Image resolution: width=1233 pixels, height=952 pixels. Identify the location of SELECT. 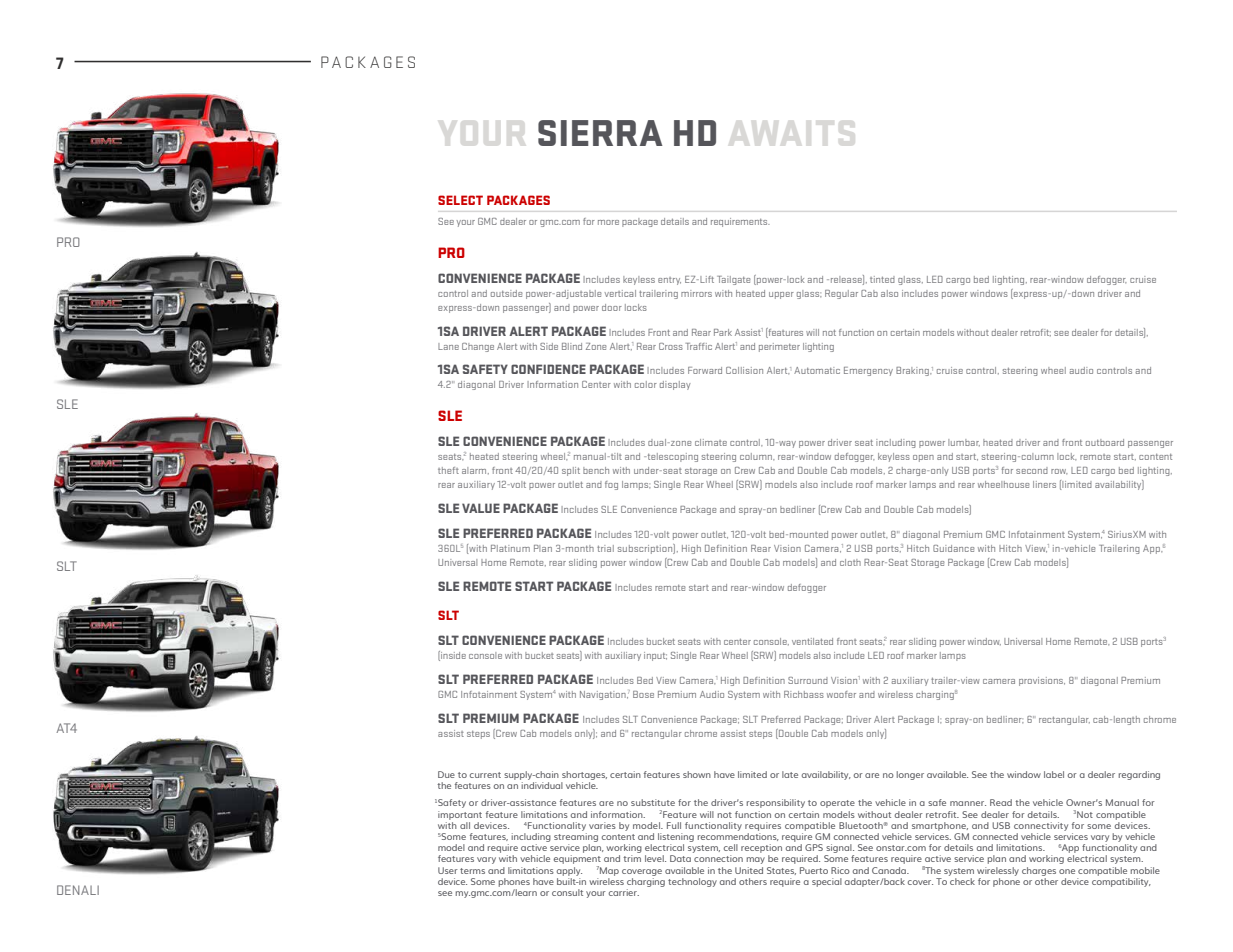
(460, 200).
